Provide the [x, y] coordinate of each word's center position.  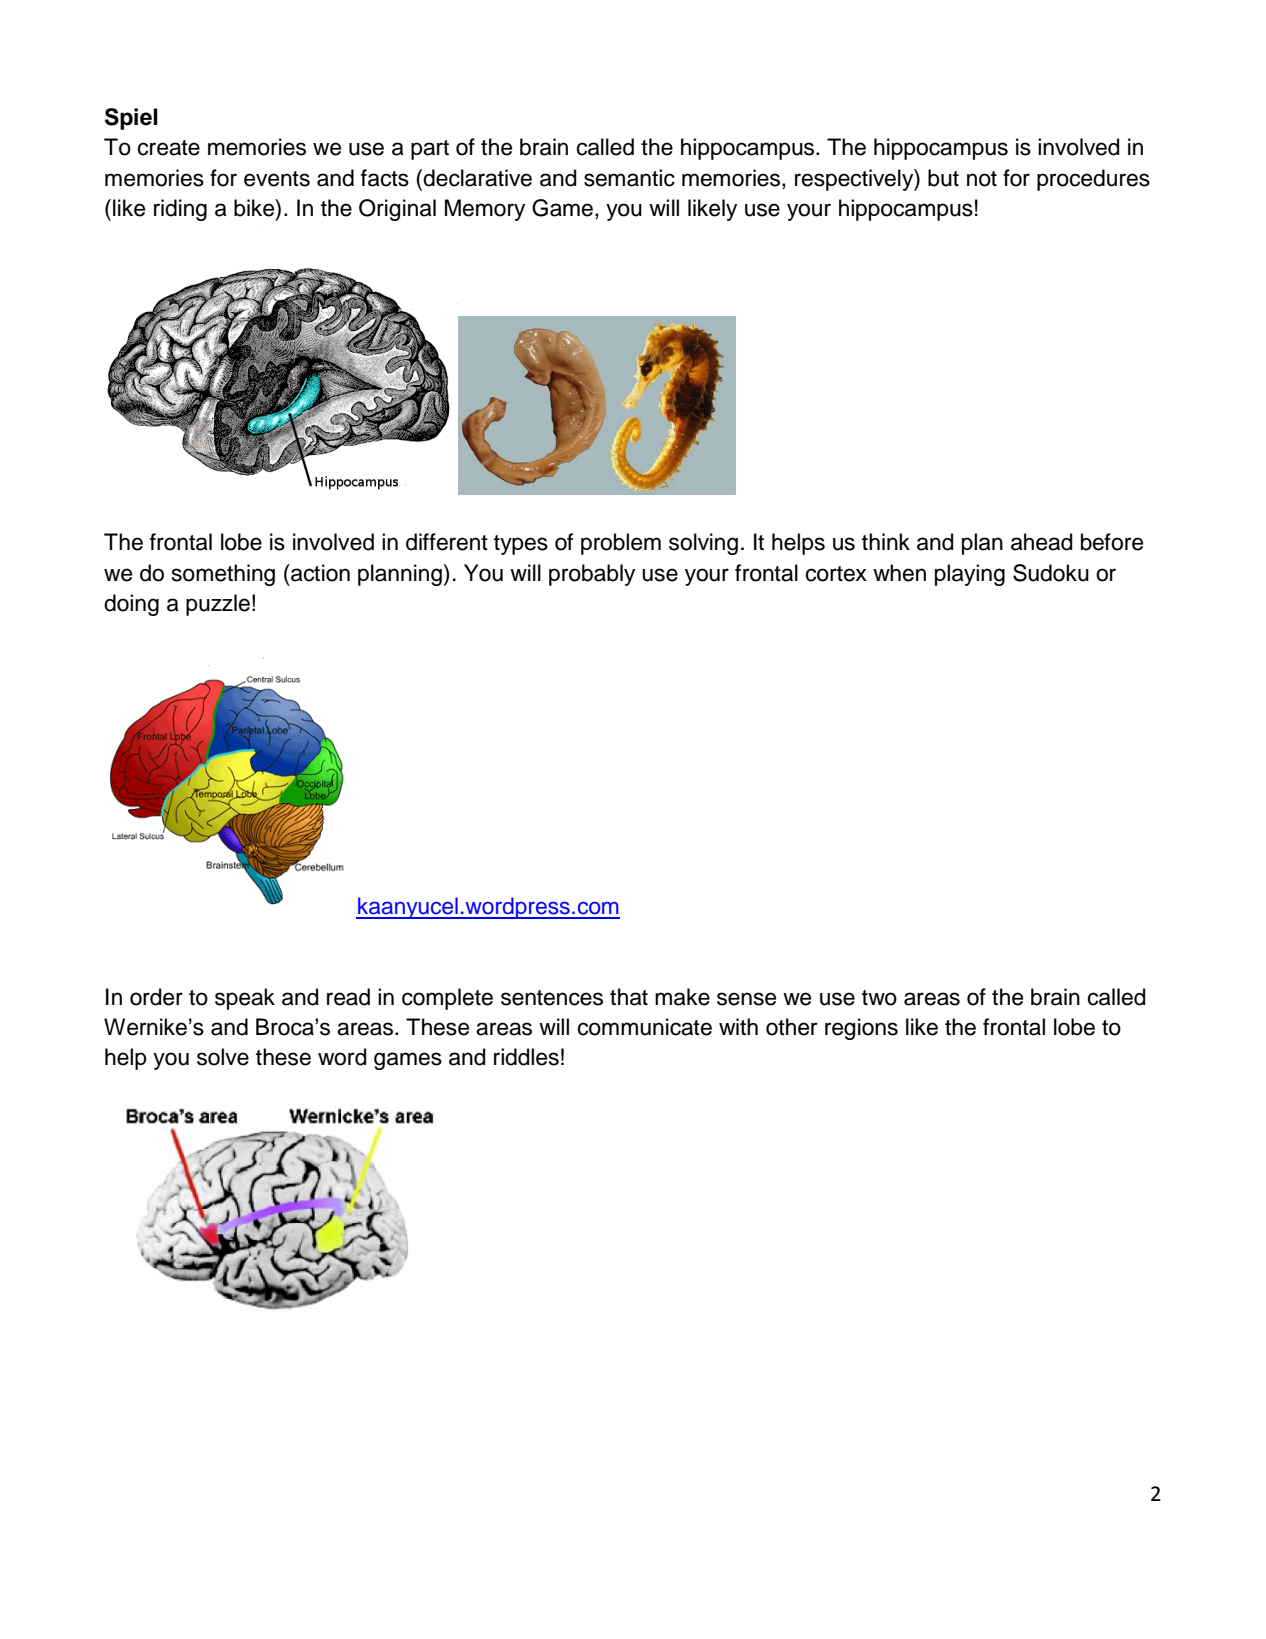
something [223, 575]
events [277, 179]
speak [245, 999]
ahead [1041, 542]
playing [970, 575]
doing [131, 605]
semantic [629, 178]
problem [621, 544]
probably [592, 575]
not [982, 179]
